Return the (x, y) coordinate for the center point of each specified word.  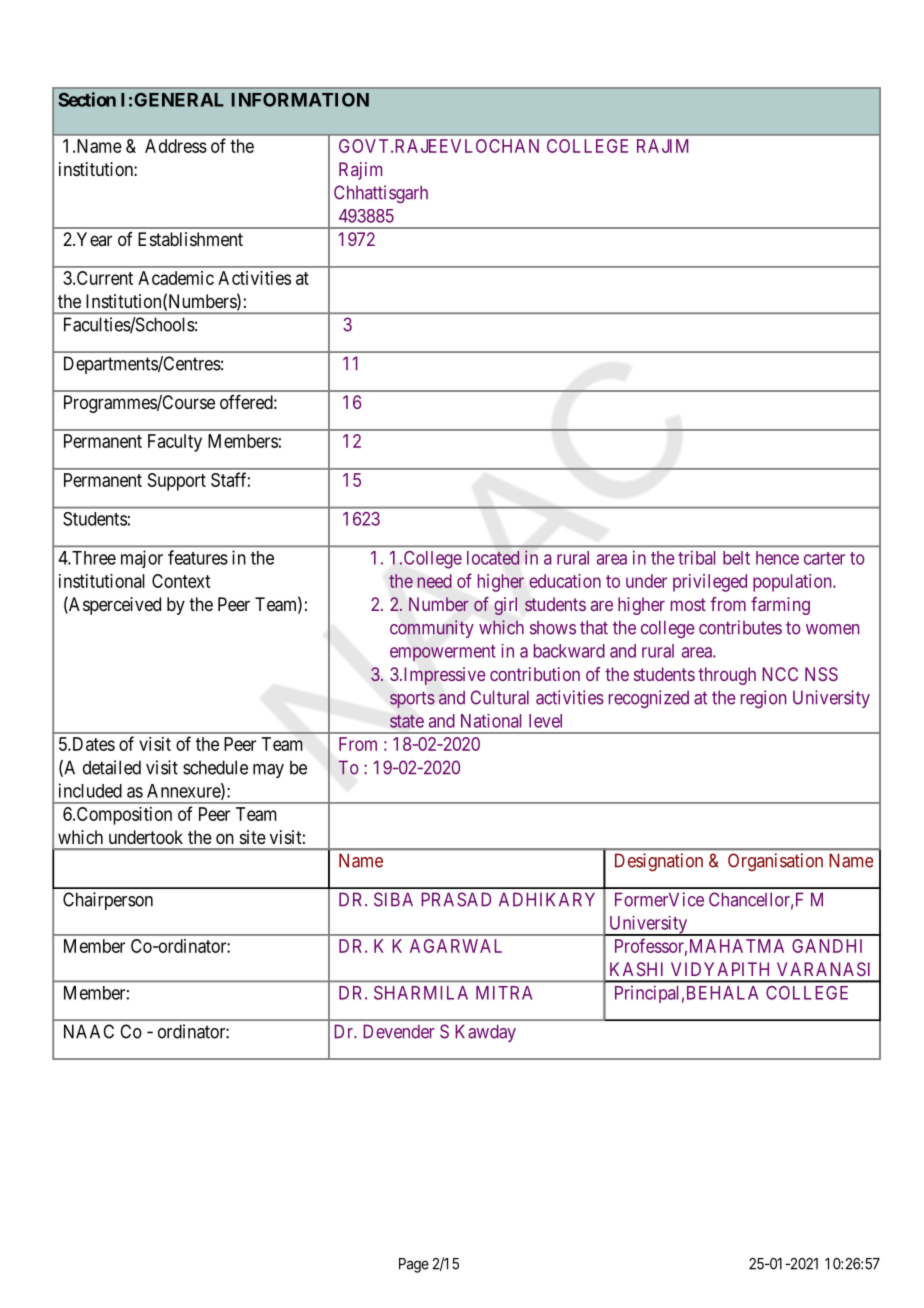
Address (176, 146)
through (727, 676)
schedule (215, 767)
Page (414, 1265)
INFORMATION (300, 100)
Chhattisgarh (381, 194)
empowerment (443, 653)
